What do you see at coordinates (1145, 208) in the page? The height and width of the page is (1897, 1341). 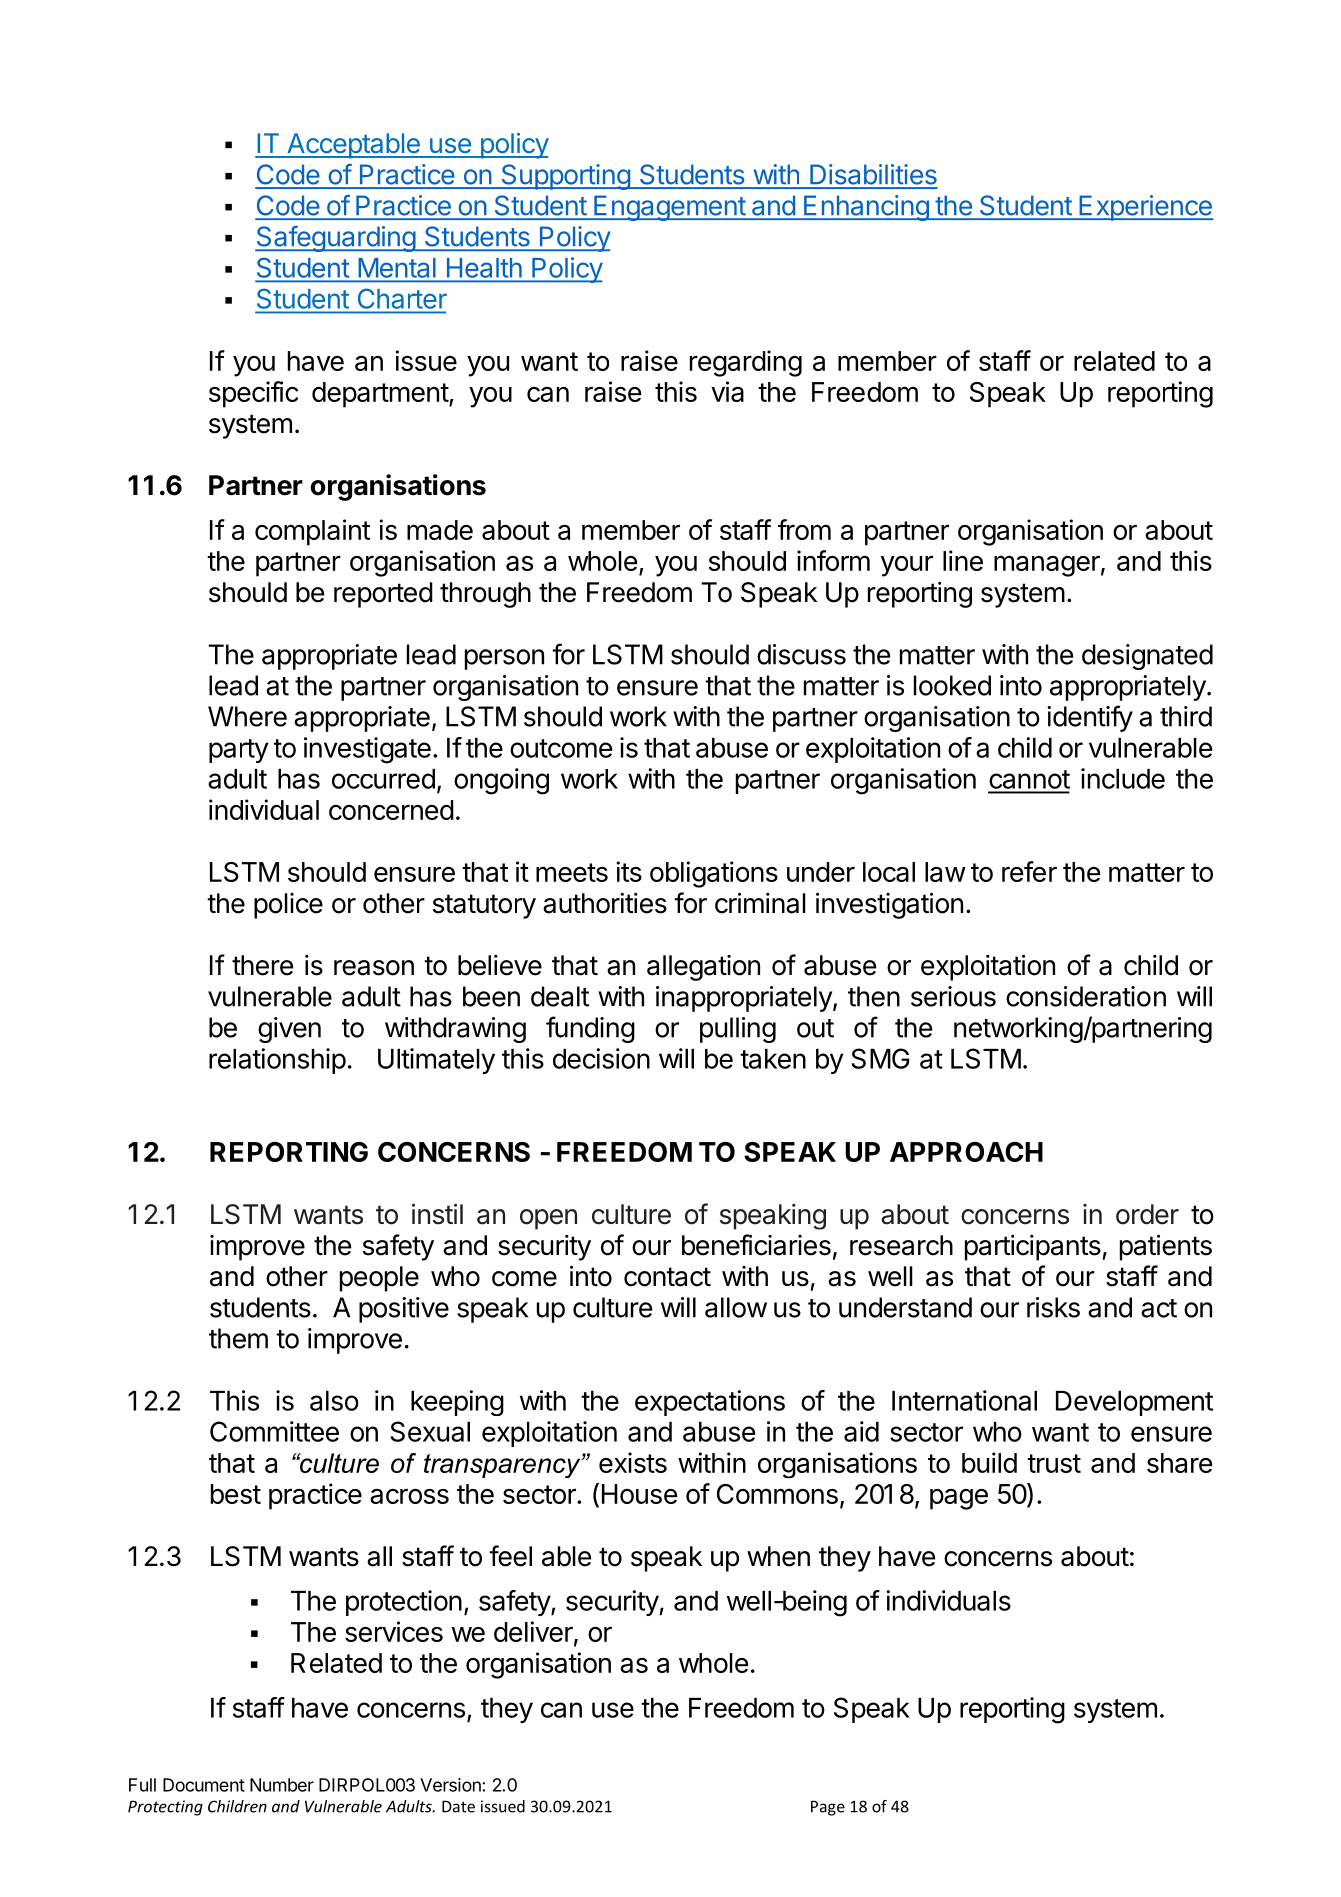 I see `Experience` at bounding box center [1145, 208].
